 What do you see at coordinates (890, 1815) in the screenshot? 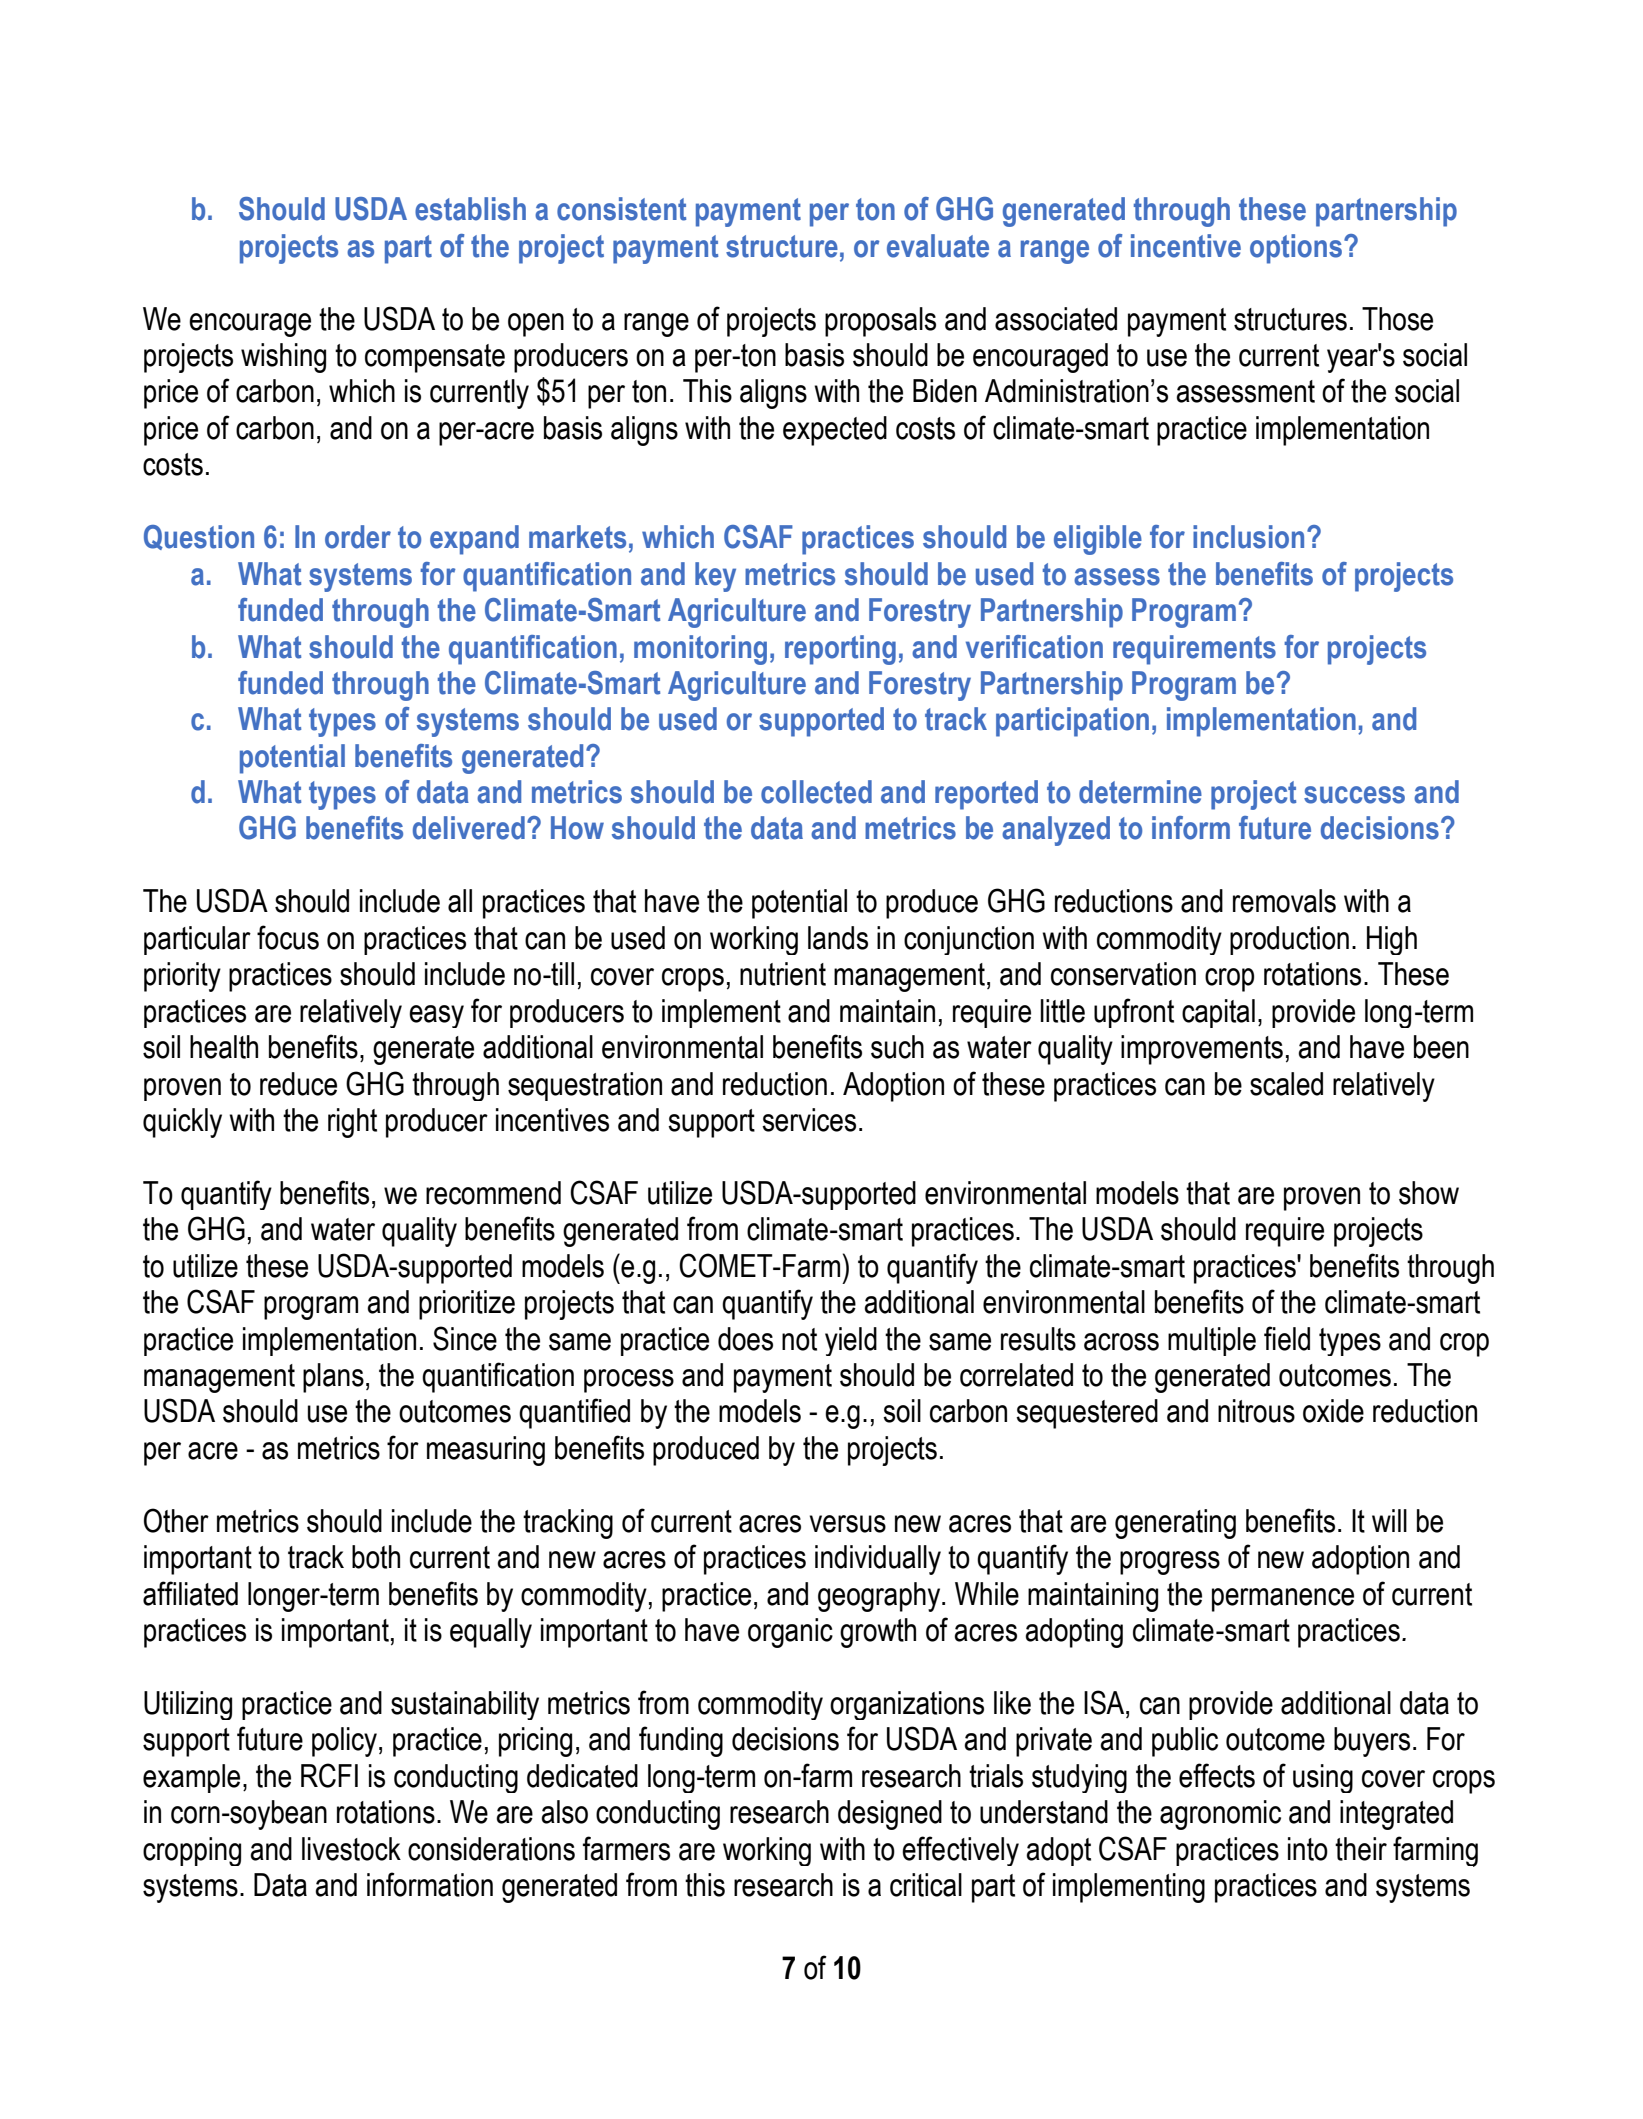
I see `designed` at bounding box center [890, 1815].
